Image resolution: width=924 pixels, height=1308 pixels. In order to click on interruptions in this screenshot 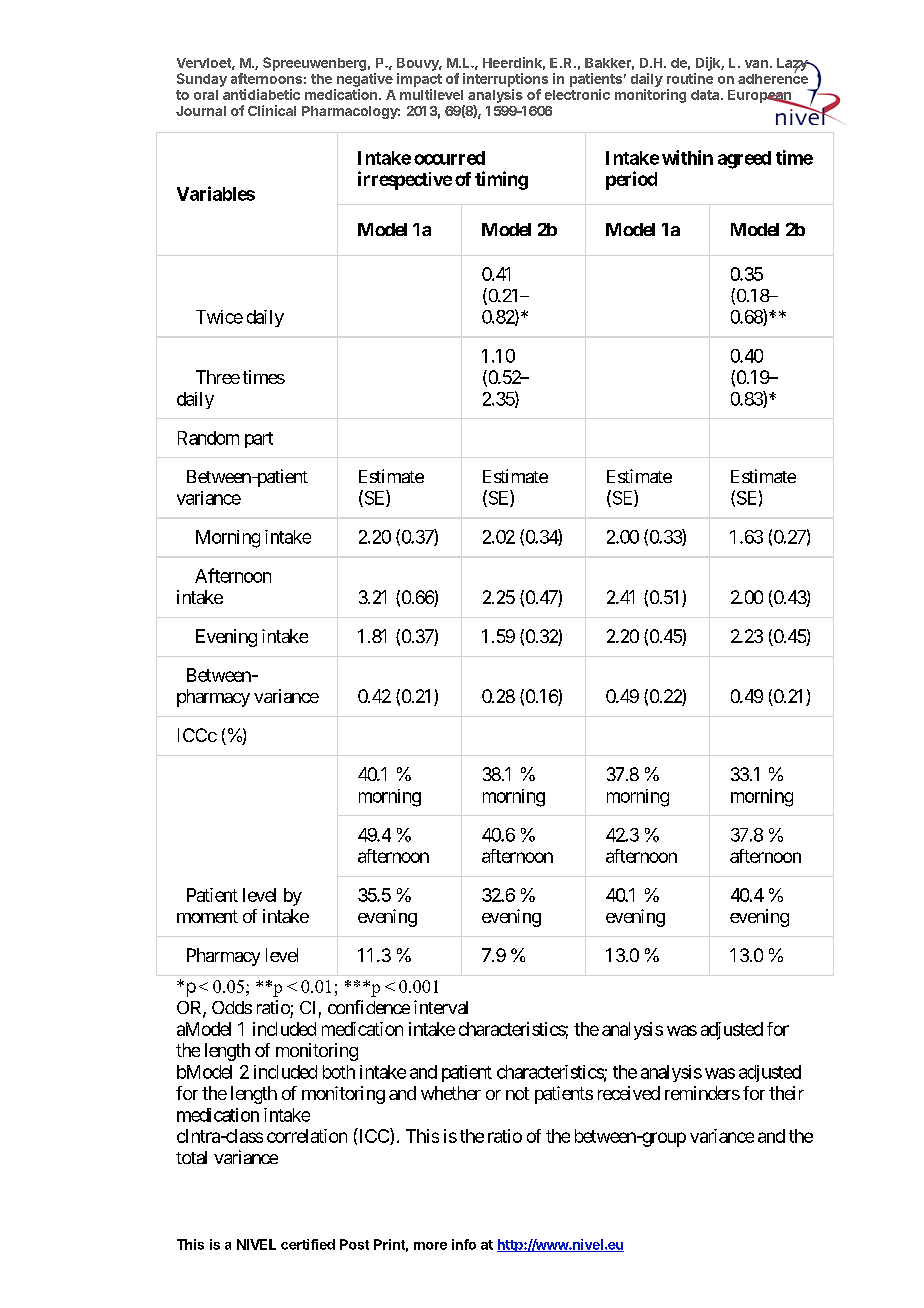, I will do `click(505, 80)`.
